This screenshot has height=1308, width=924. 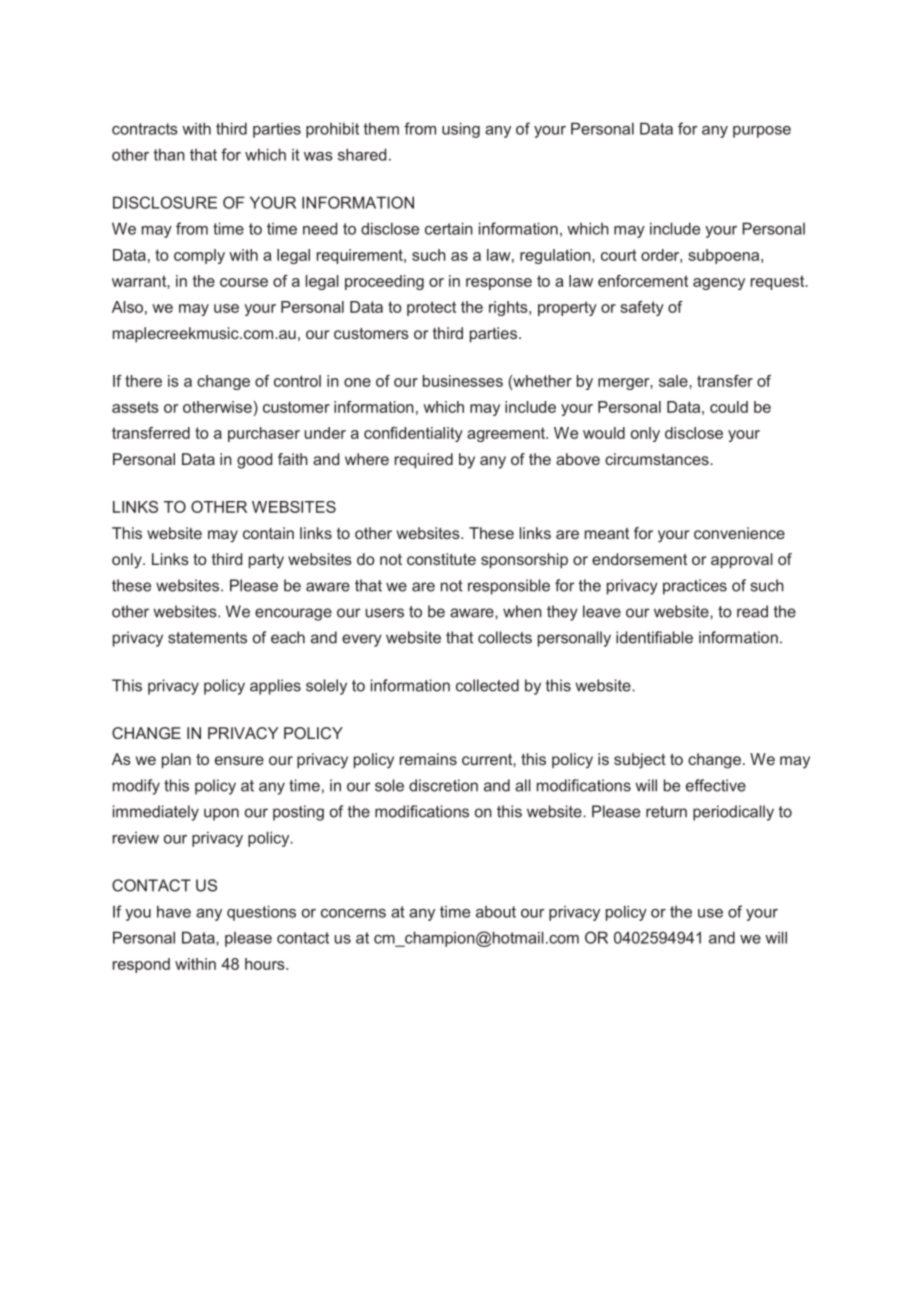 I want to click on remains, so click(x=428, y=759).
